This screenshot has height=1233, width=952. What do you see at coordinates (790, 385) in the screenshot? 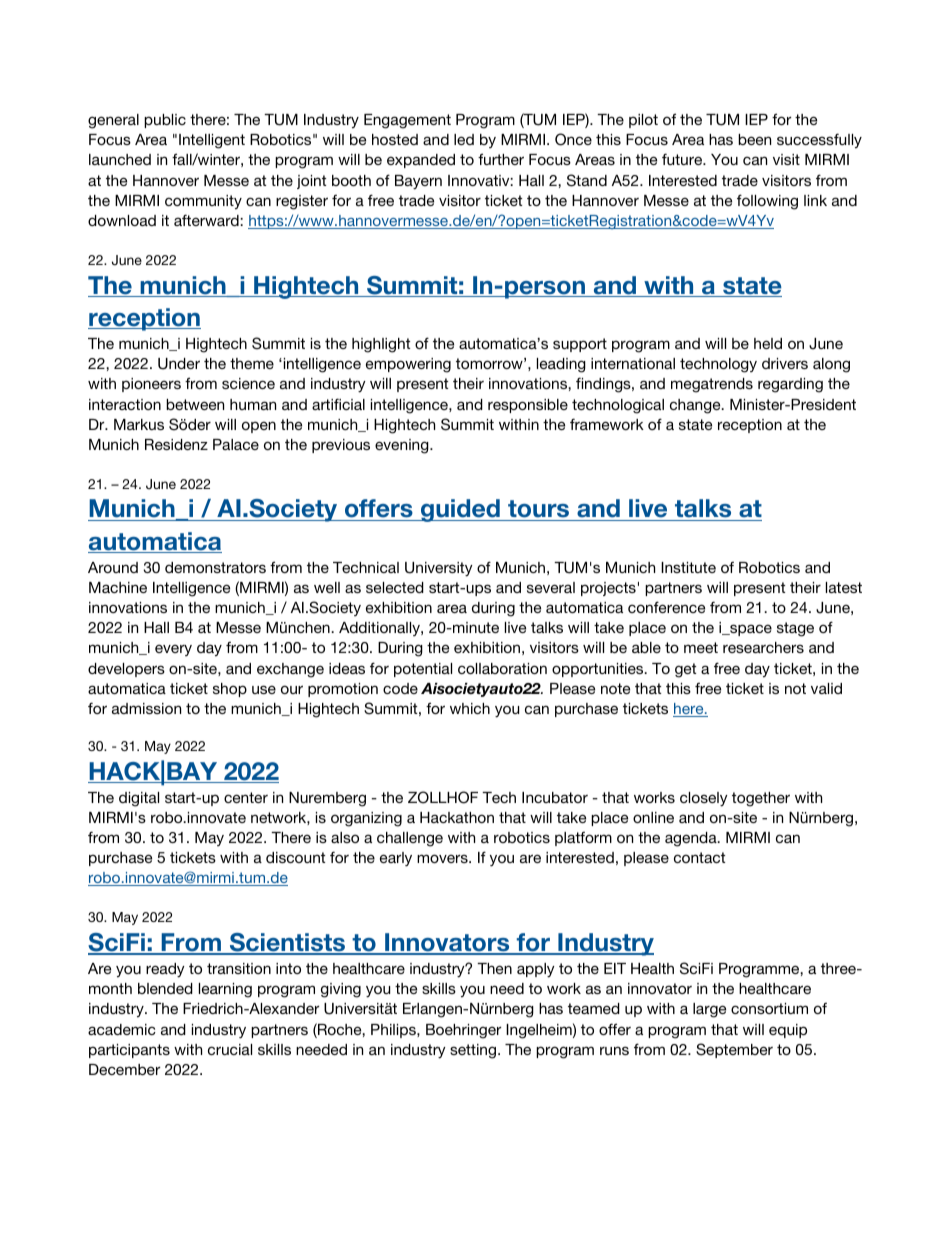
I see `regarding` at bounding box center [790, 385].
